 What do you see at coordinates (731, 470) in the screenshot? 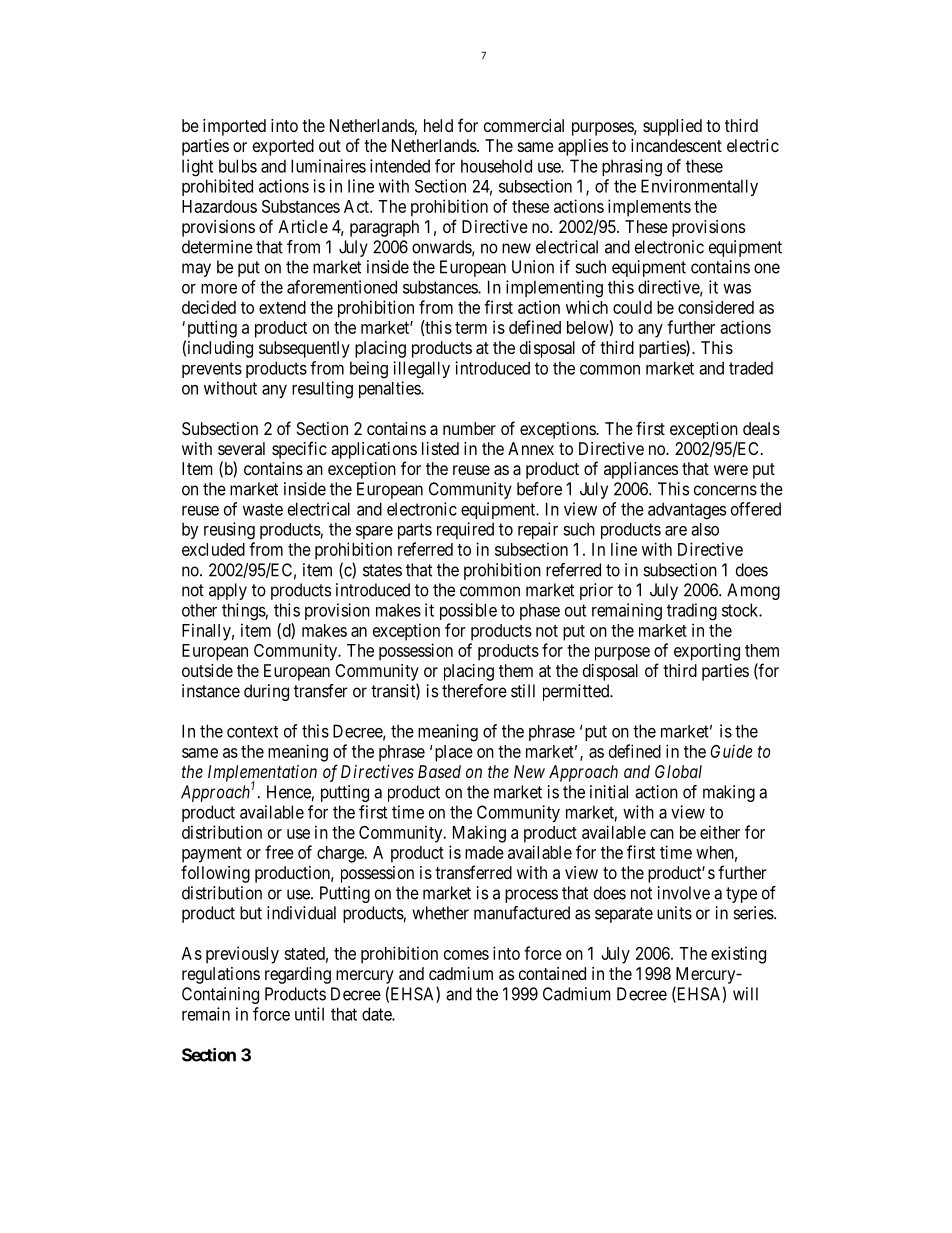
I see `were` at bounding box center [731, 470].
